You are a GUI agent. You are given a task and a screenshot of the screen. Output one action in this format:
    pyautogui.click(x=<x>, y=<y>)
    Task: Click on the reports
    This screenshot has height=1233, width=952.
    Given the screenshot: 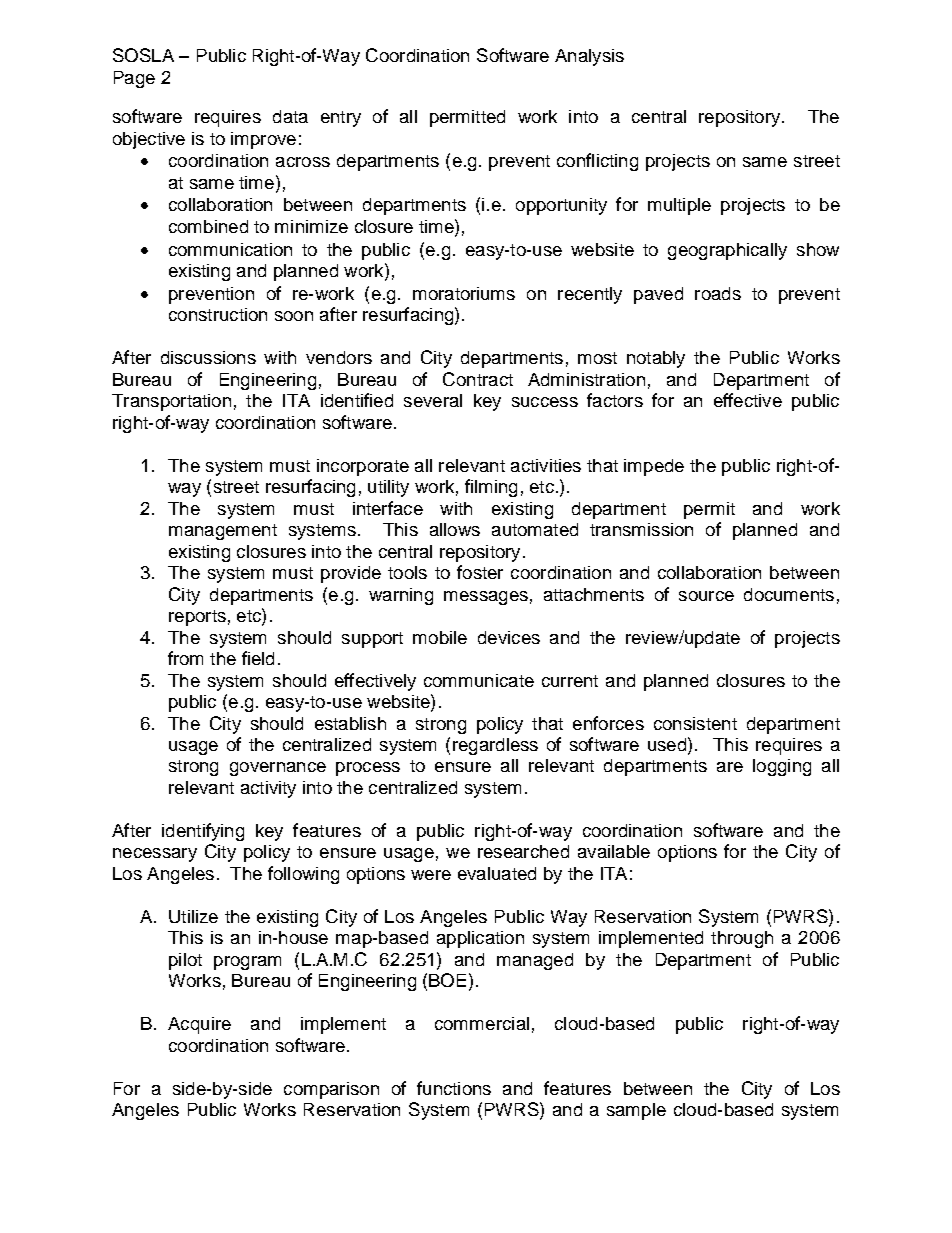 What is the action you would take?
    pyautogui.click(x=197, y=618)
